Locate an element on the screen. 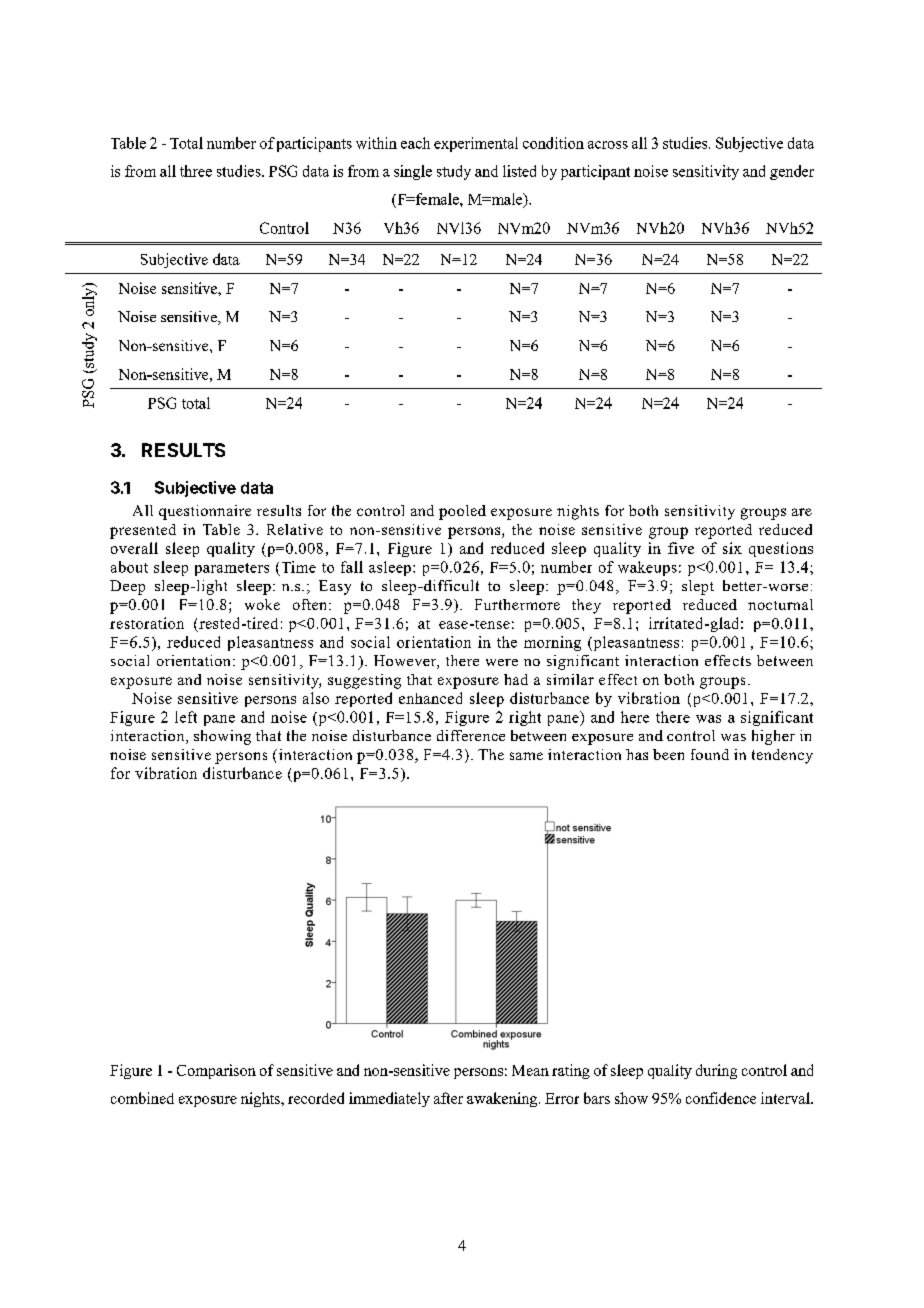  same is located at coordinates (526, 756).
